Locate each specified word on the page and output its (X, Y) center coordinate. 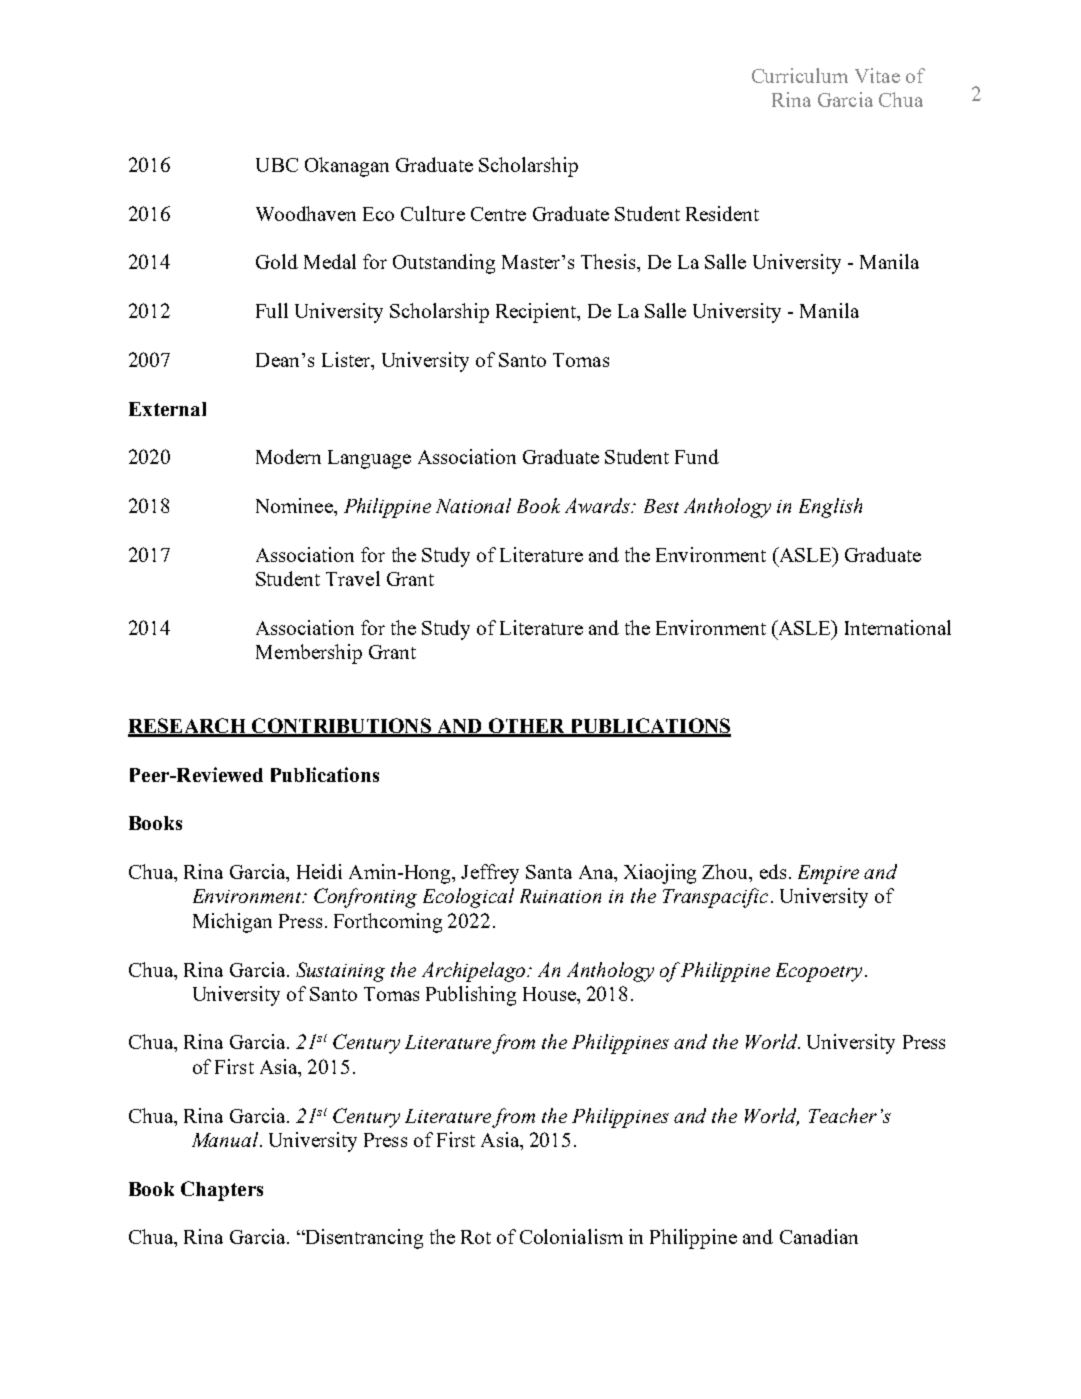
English (830, 508)
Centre (498, 214)
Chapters (222, 1191)
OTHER (526, 727)
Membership (309, 654)
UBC (277, 165)
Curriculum (800, 75)
